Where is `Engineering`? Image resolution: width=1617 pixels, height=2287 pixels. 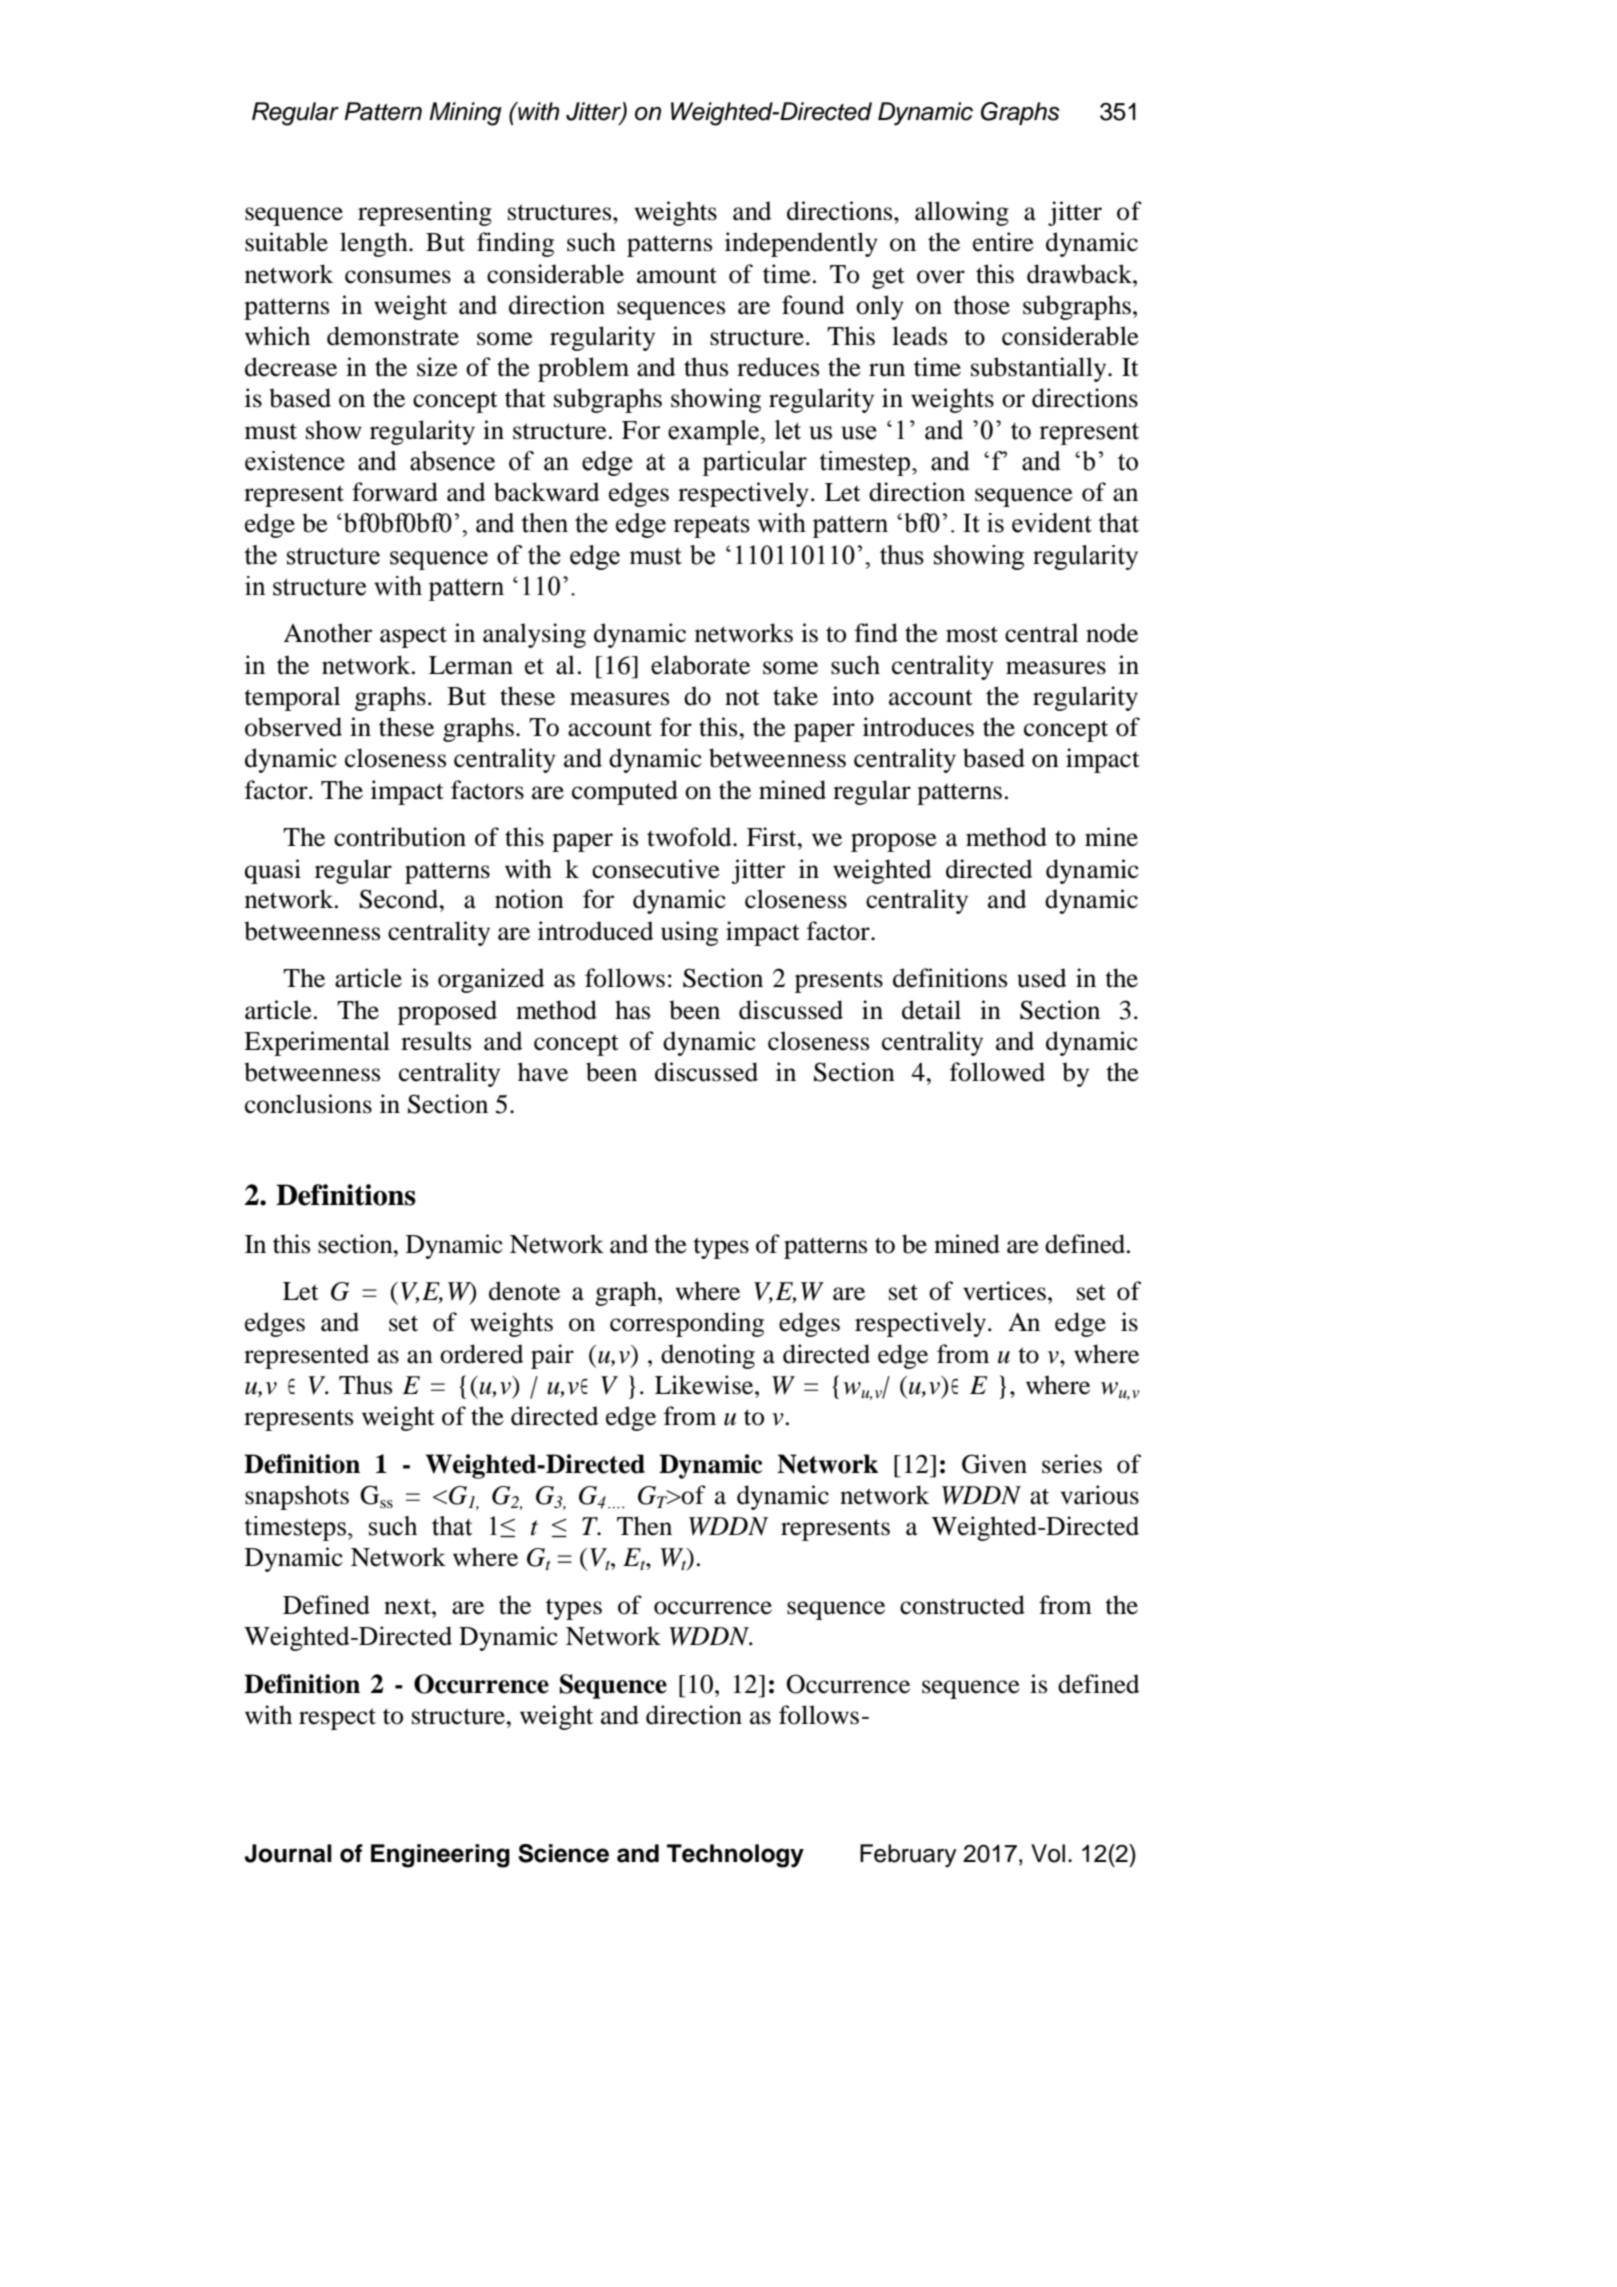
Engineering is located at coordinates (440, 1856).
